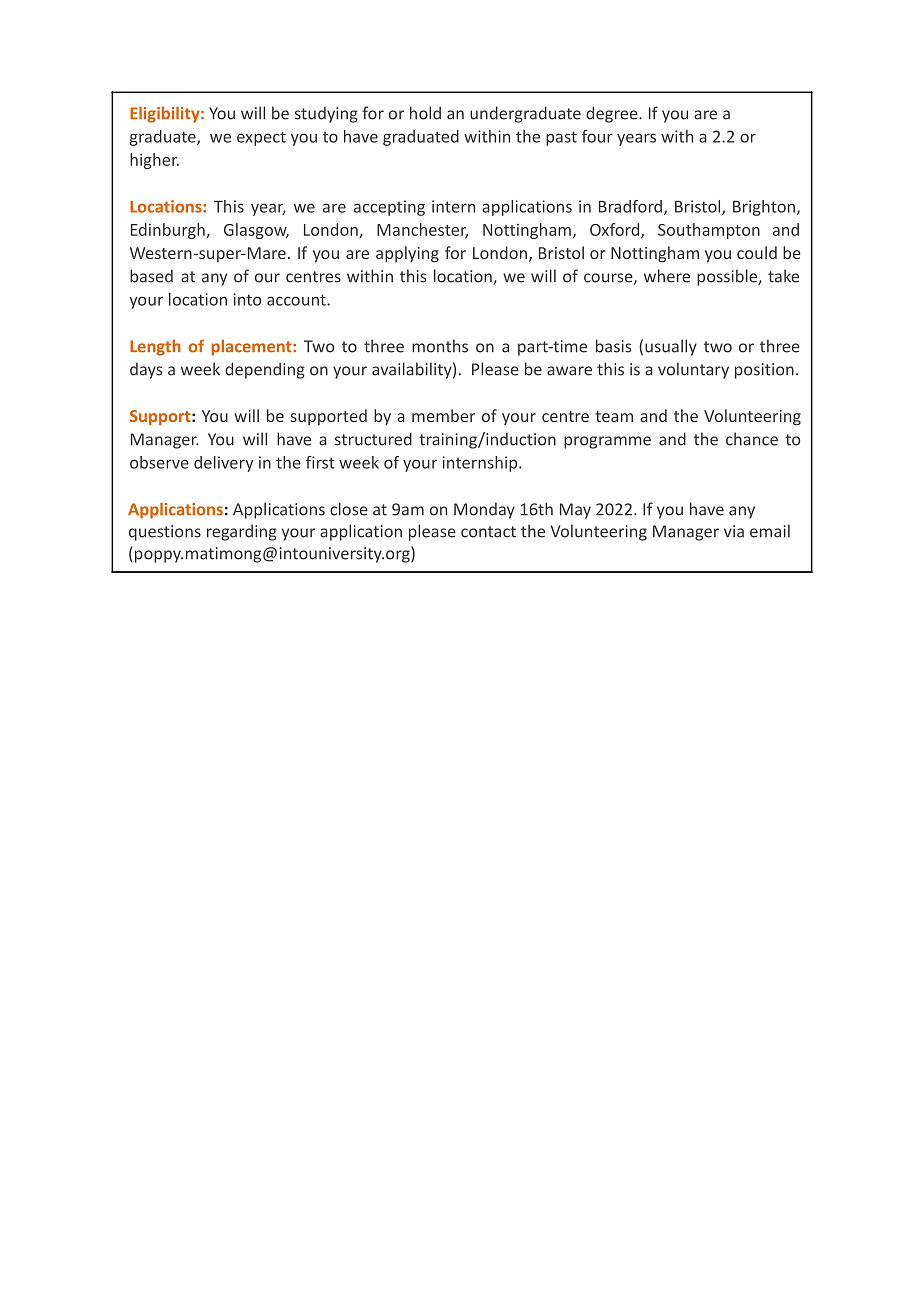  Describe the element at coordinates (242, 532) in the document. I see `regarding` at that location.
